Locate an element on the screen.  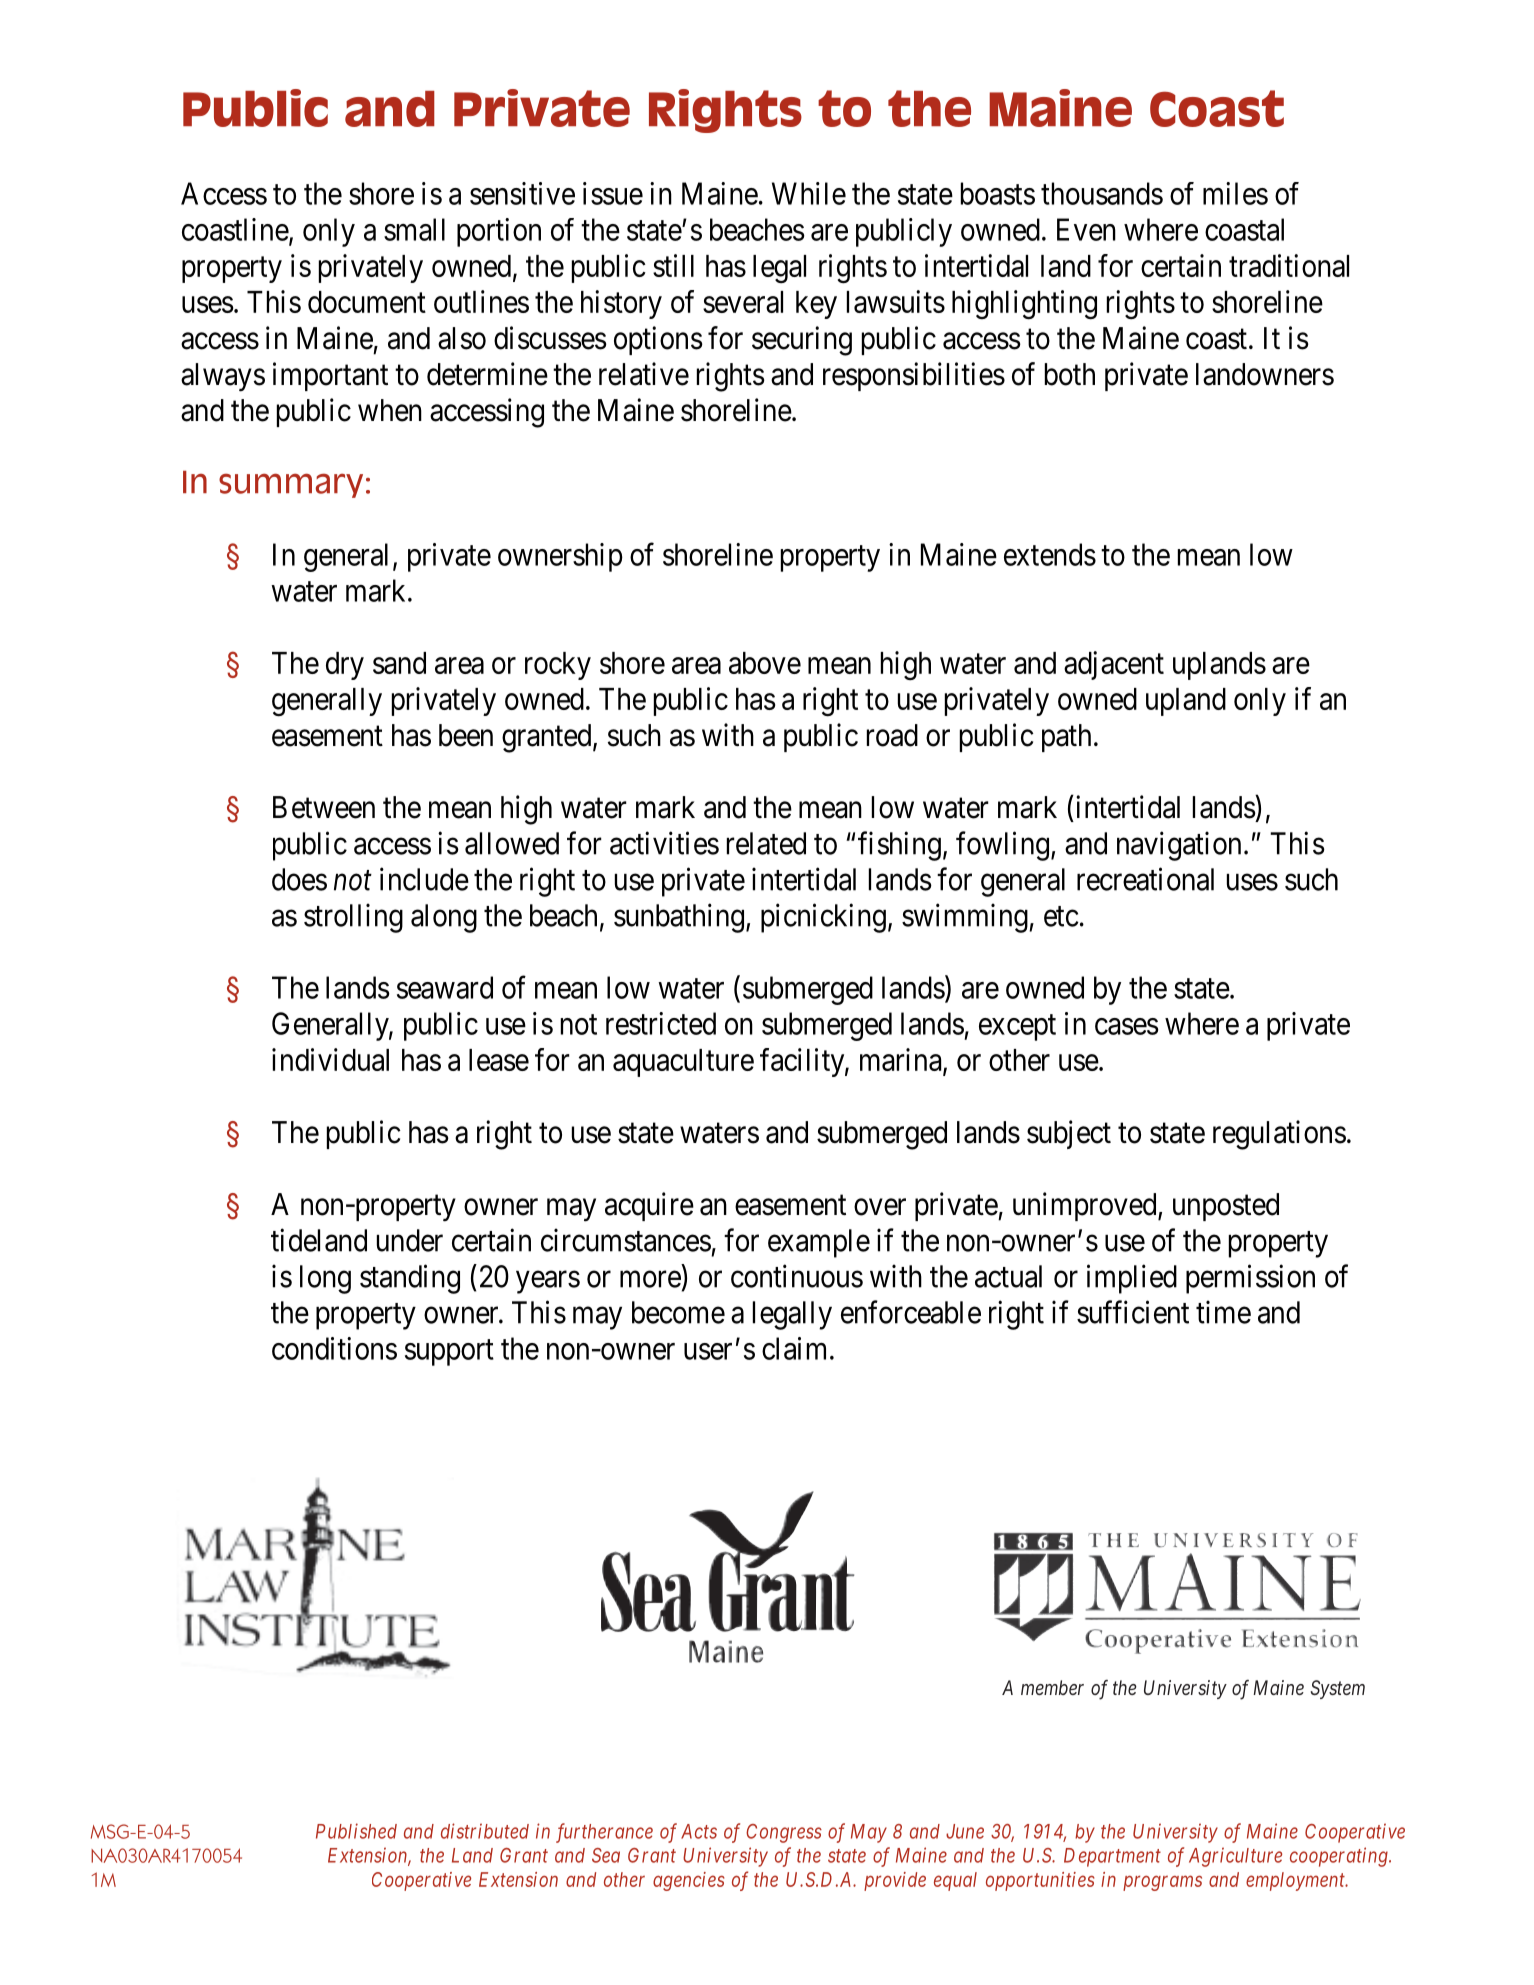
standing is located at coordinates (410, 1279).
